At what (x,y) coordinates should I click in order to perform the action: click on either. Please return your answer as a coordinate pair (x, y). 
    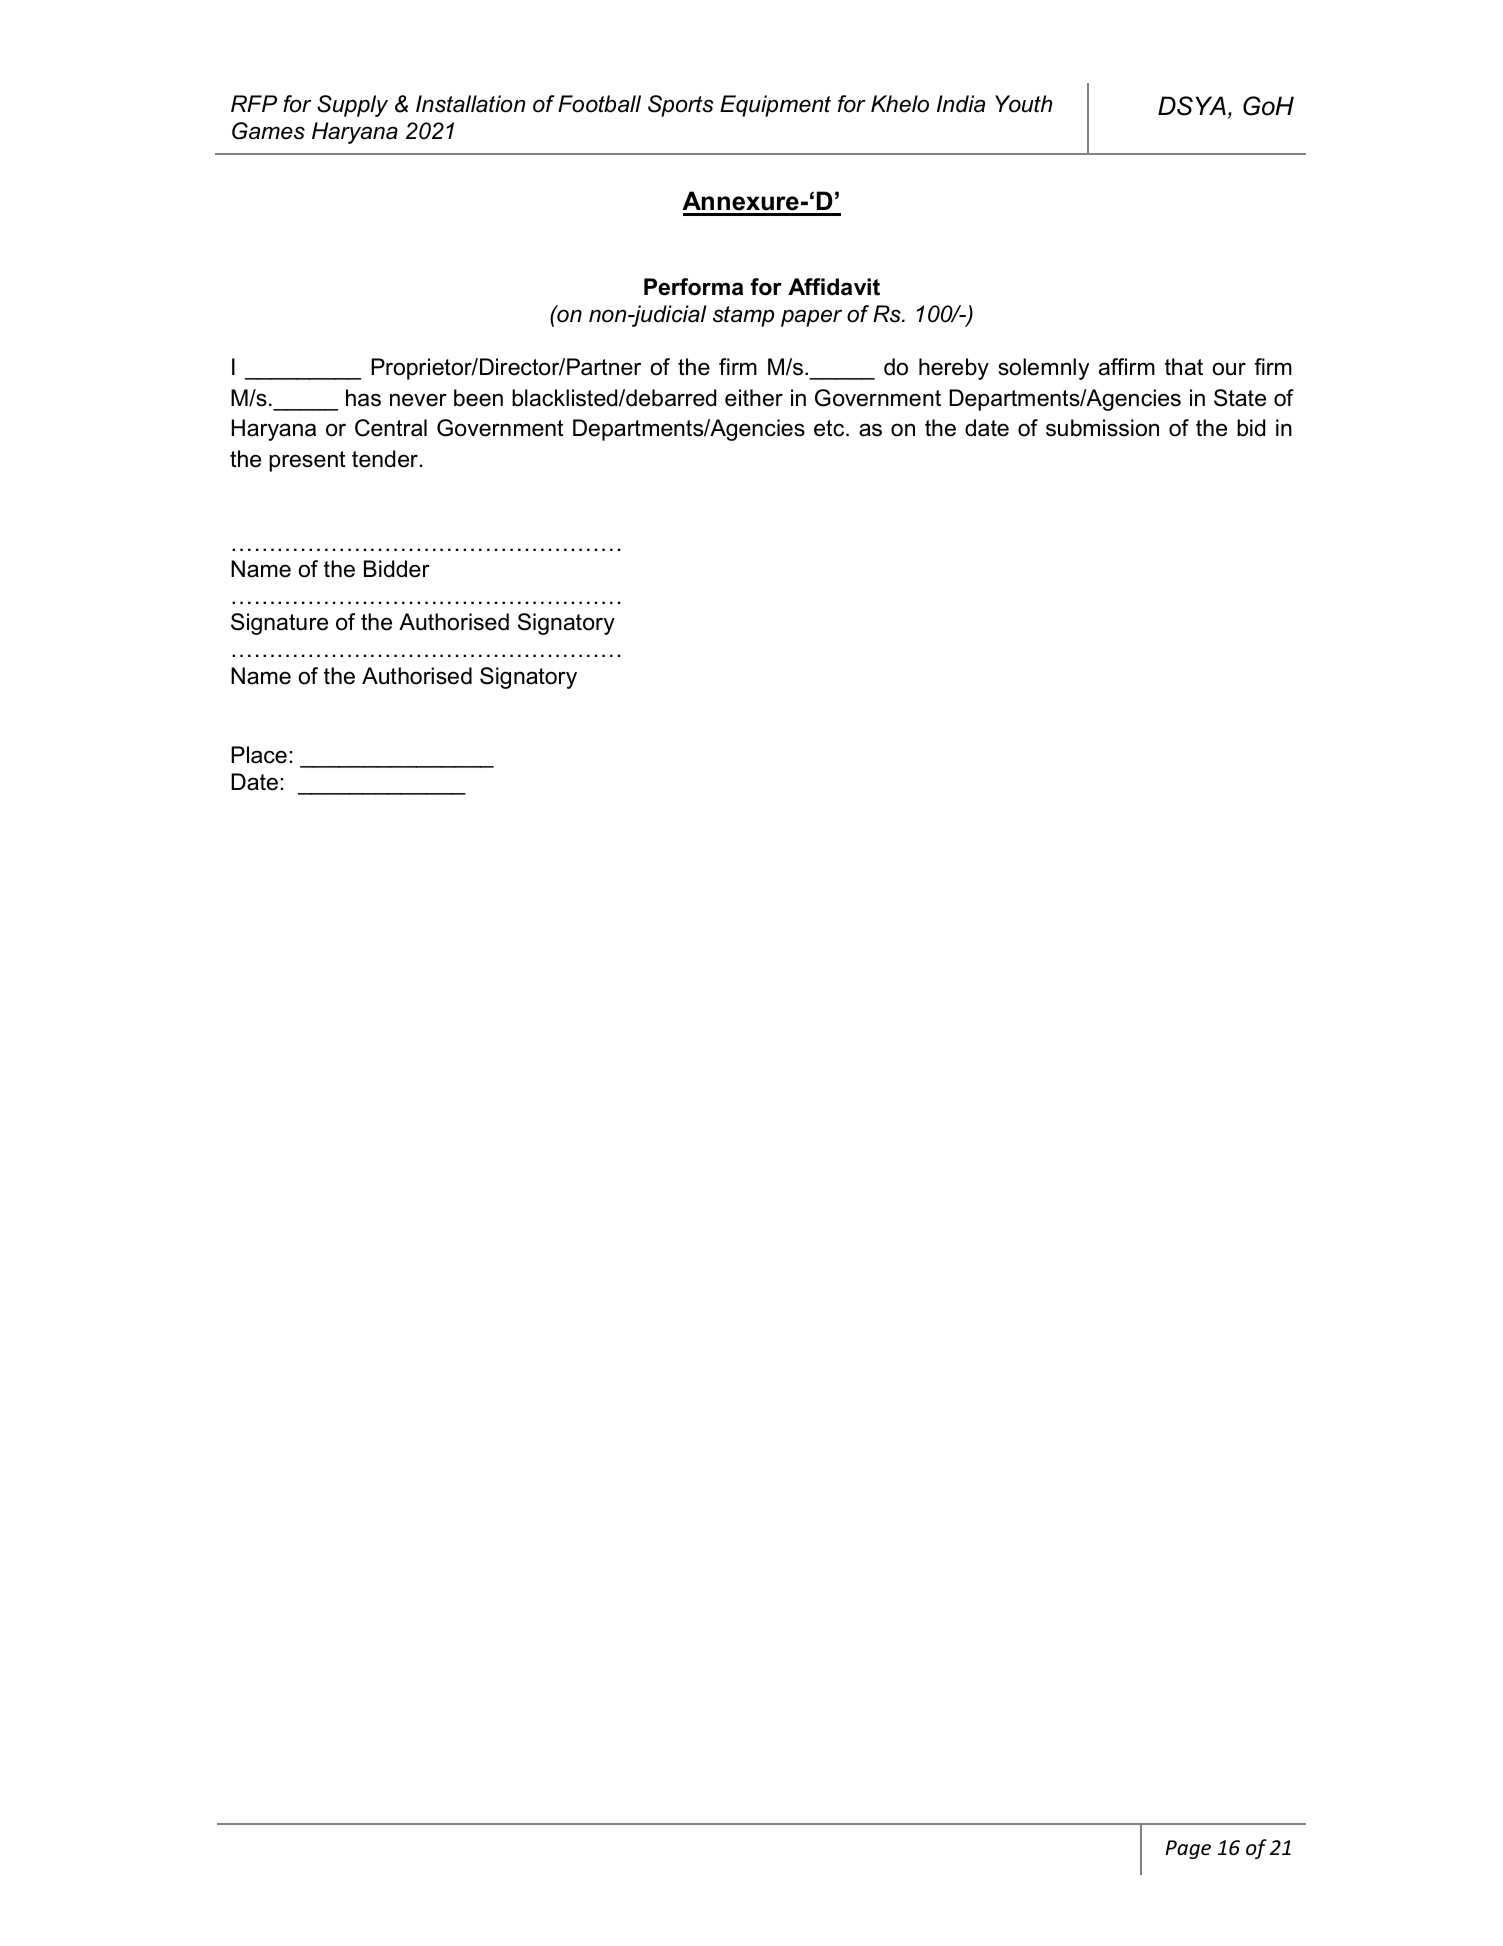
    Looking at the image, I should click on (754, 398).
